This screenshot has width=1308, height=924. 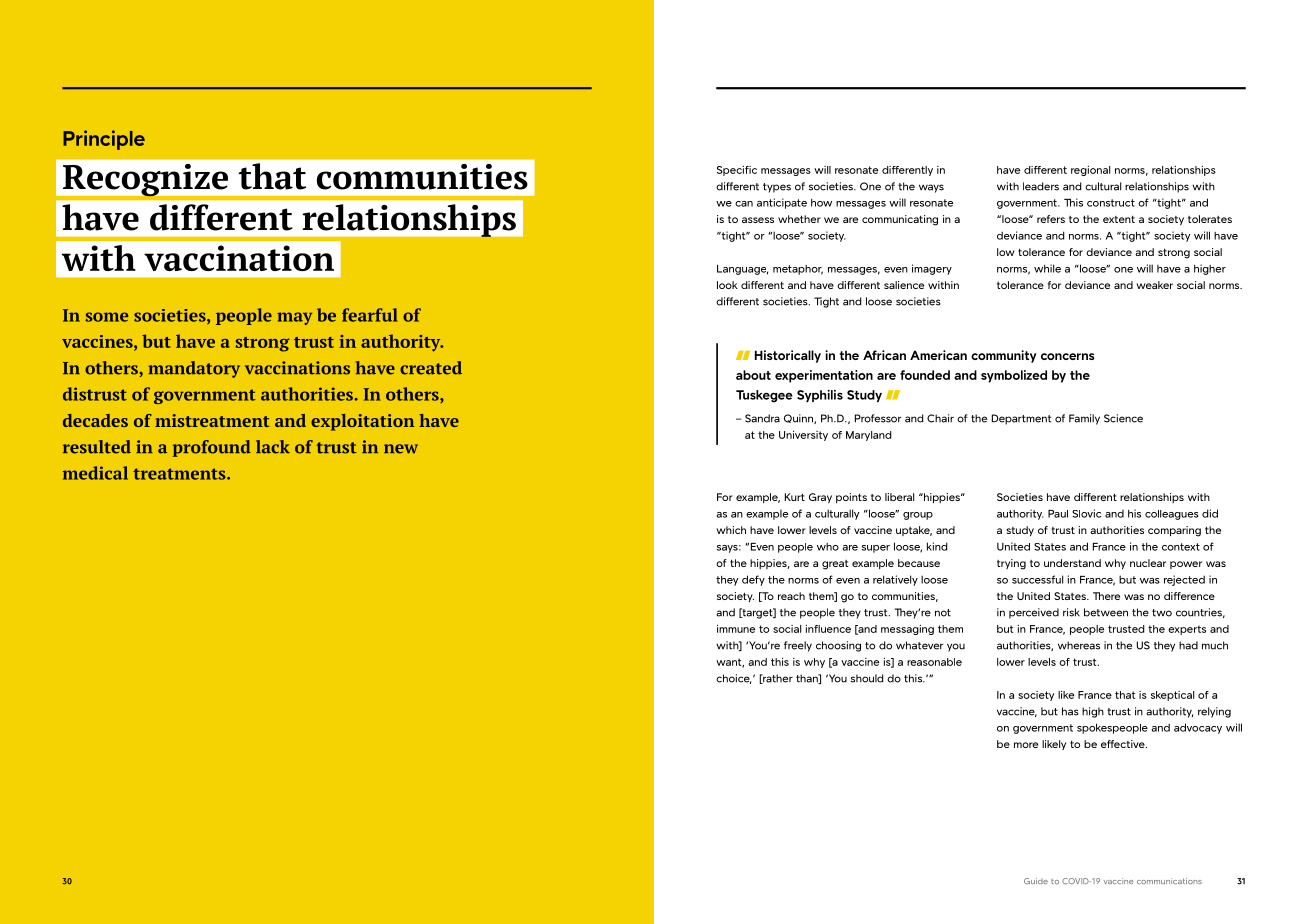 What do you see at coordinates (1036, 881) in the screenshot?
I see `Guide` at bounding box center [1036, 881].
